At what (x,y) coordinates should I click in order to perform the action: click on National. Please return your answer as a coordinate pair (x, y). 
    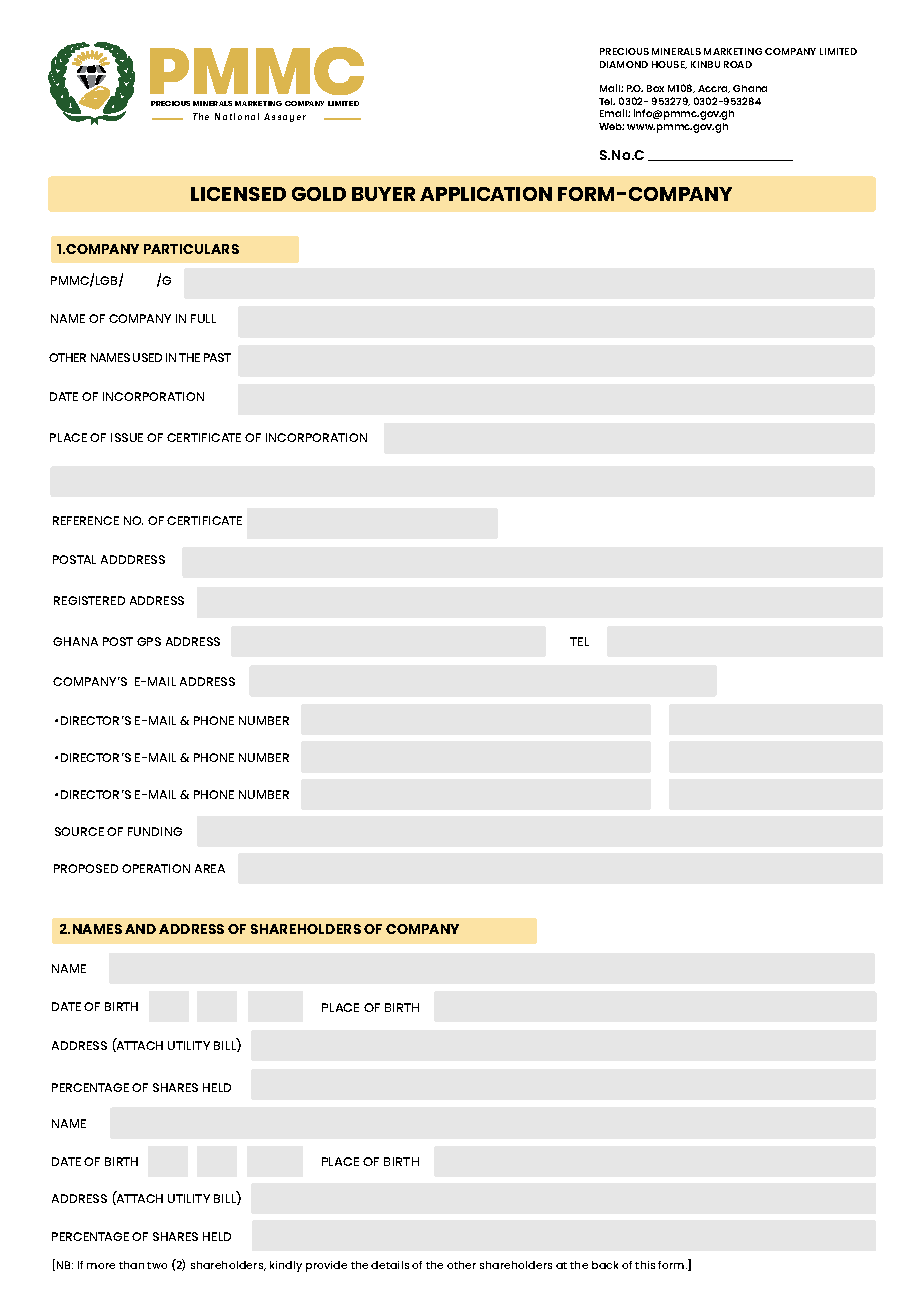
    Looking at the image, I should click on (237, 116).
